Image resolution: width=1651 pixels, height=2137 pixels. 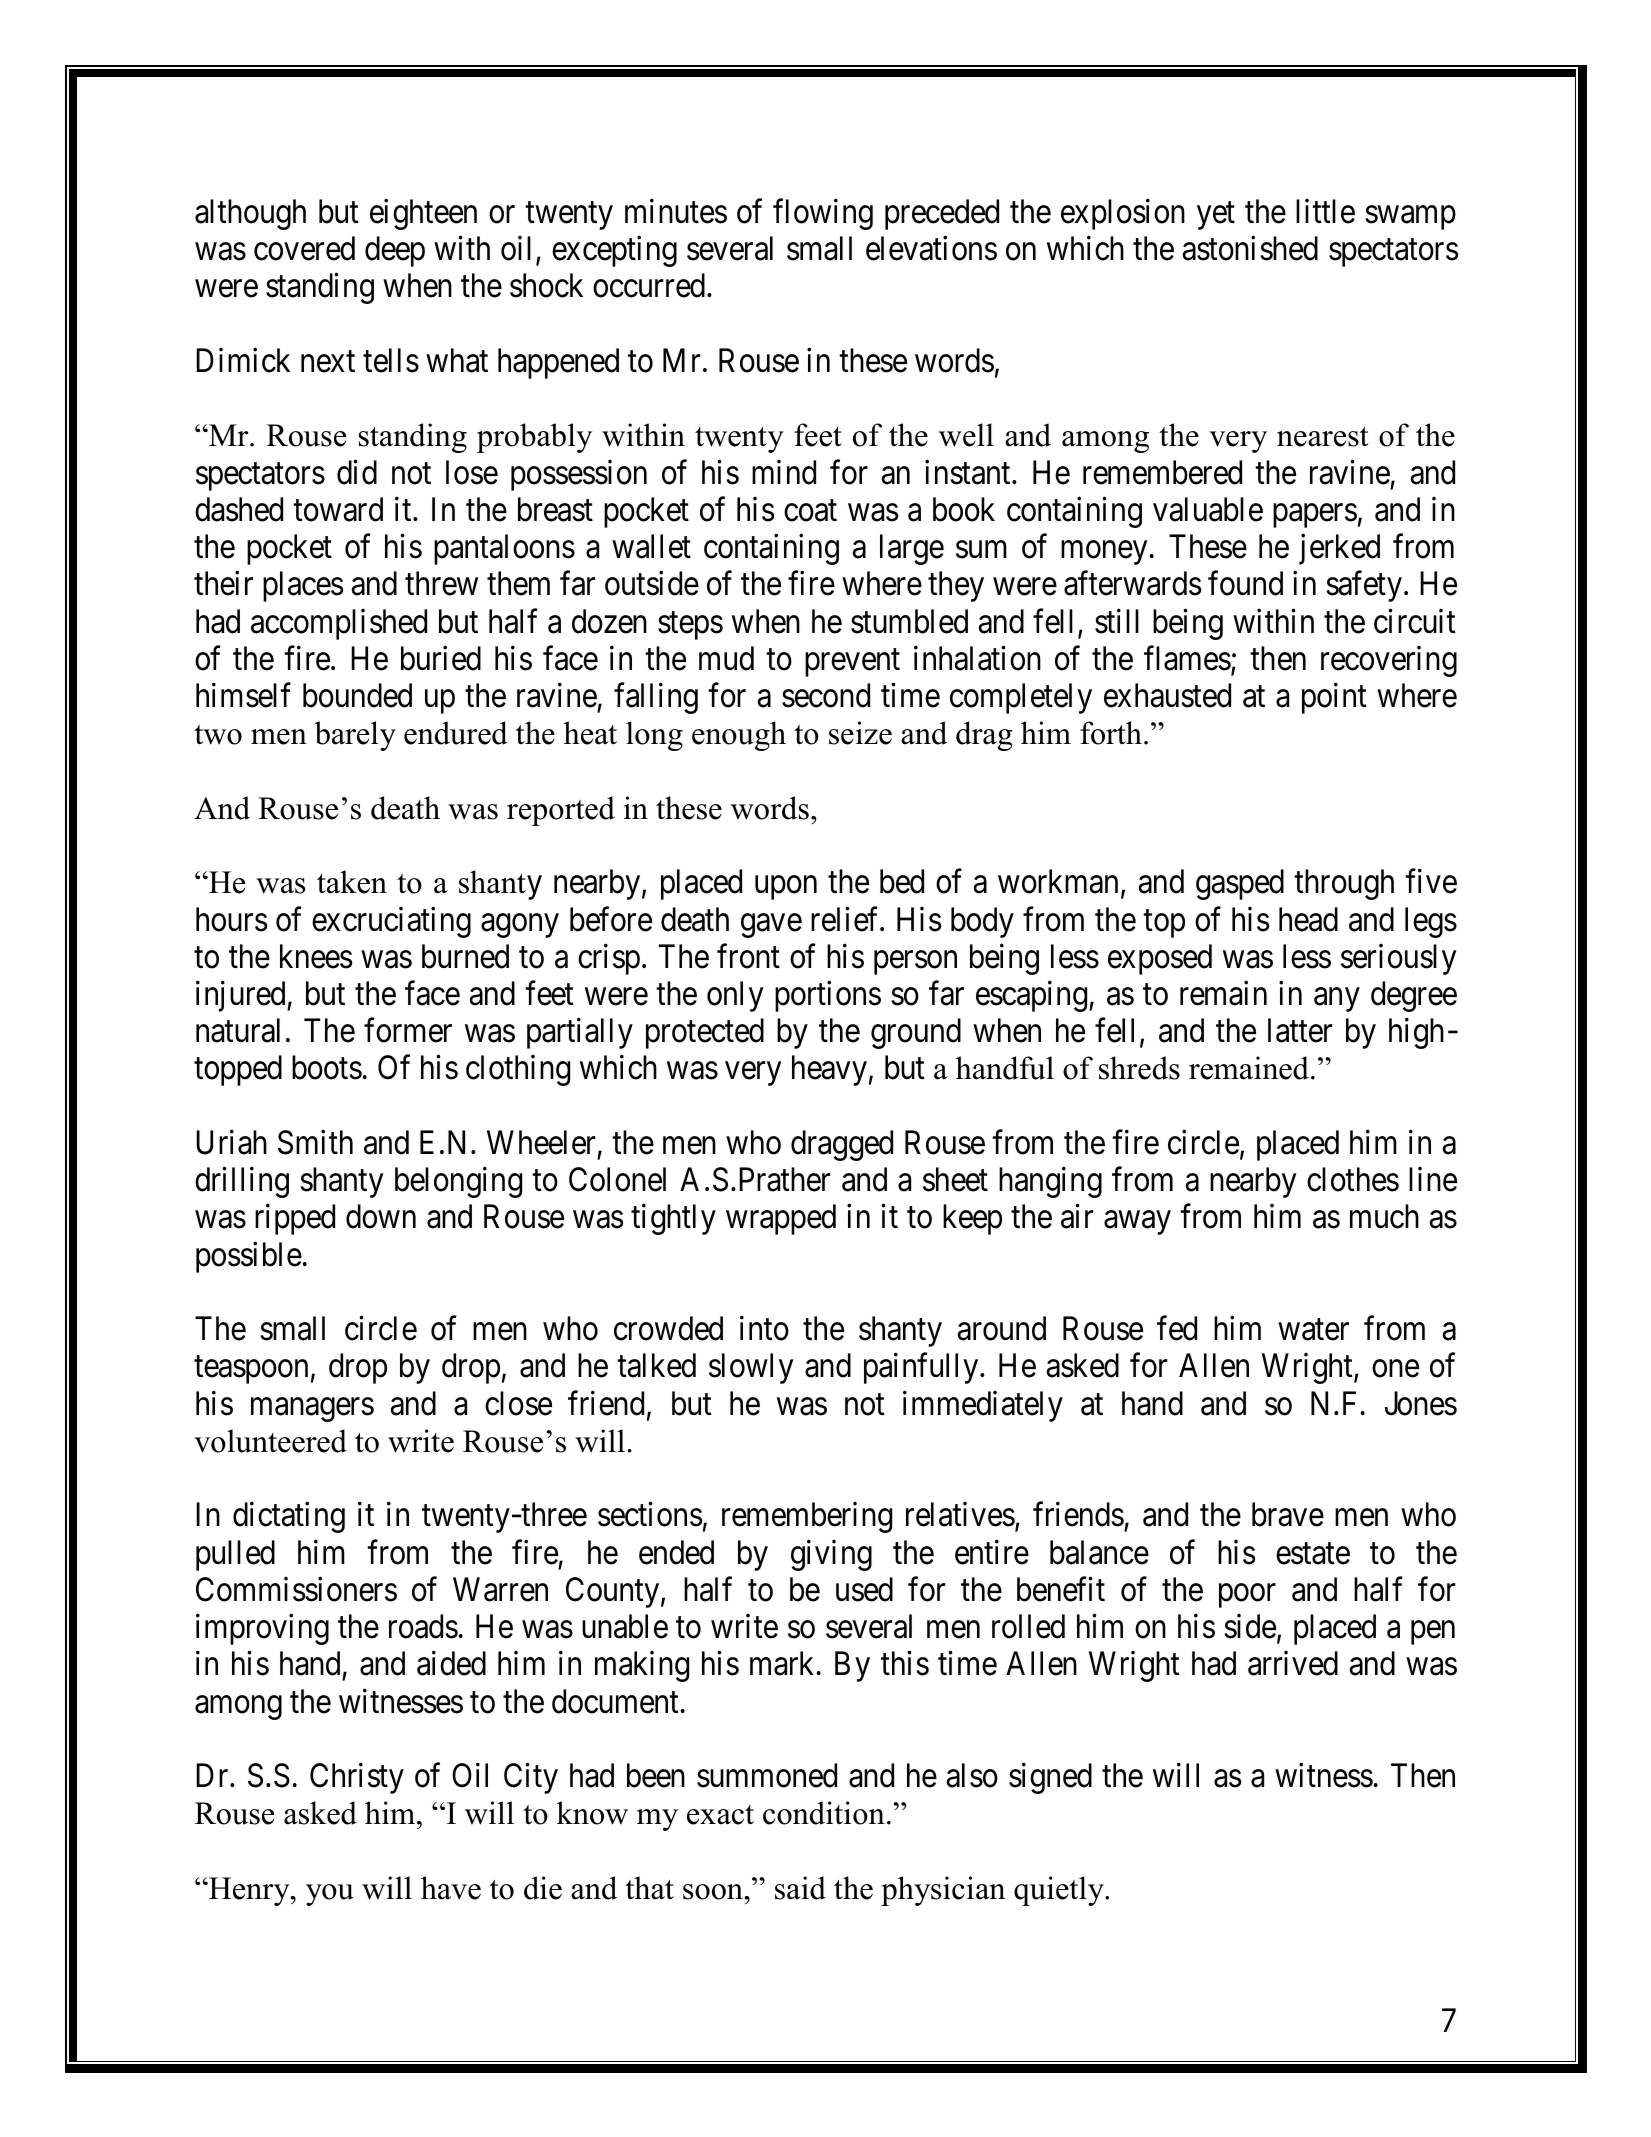 I want to click on found, so click(x=1245, y=583).
